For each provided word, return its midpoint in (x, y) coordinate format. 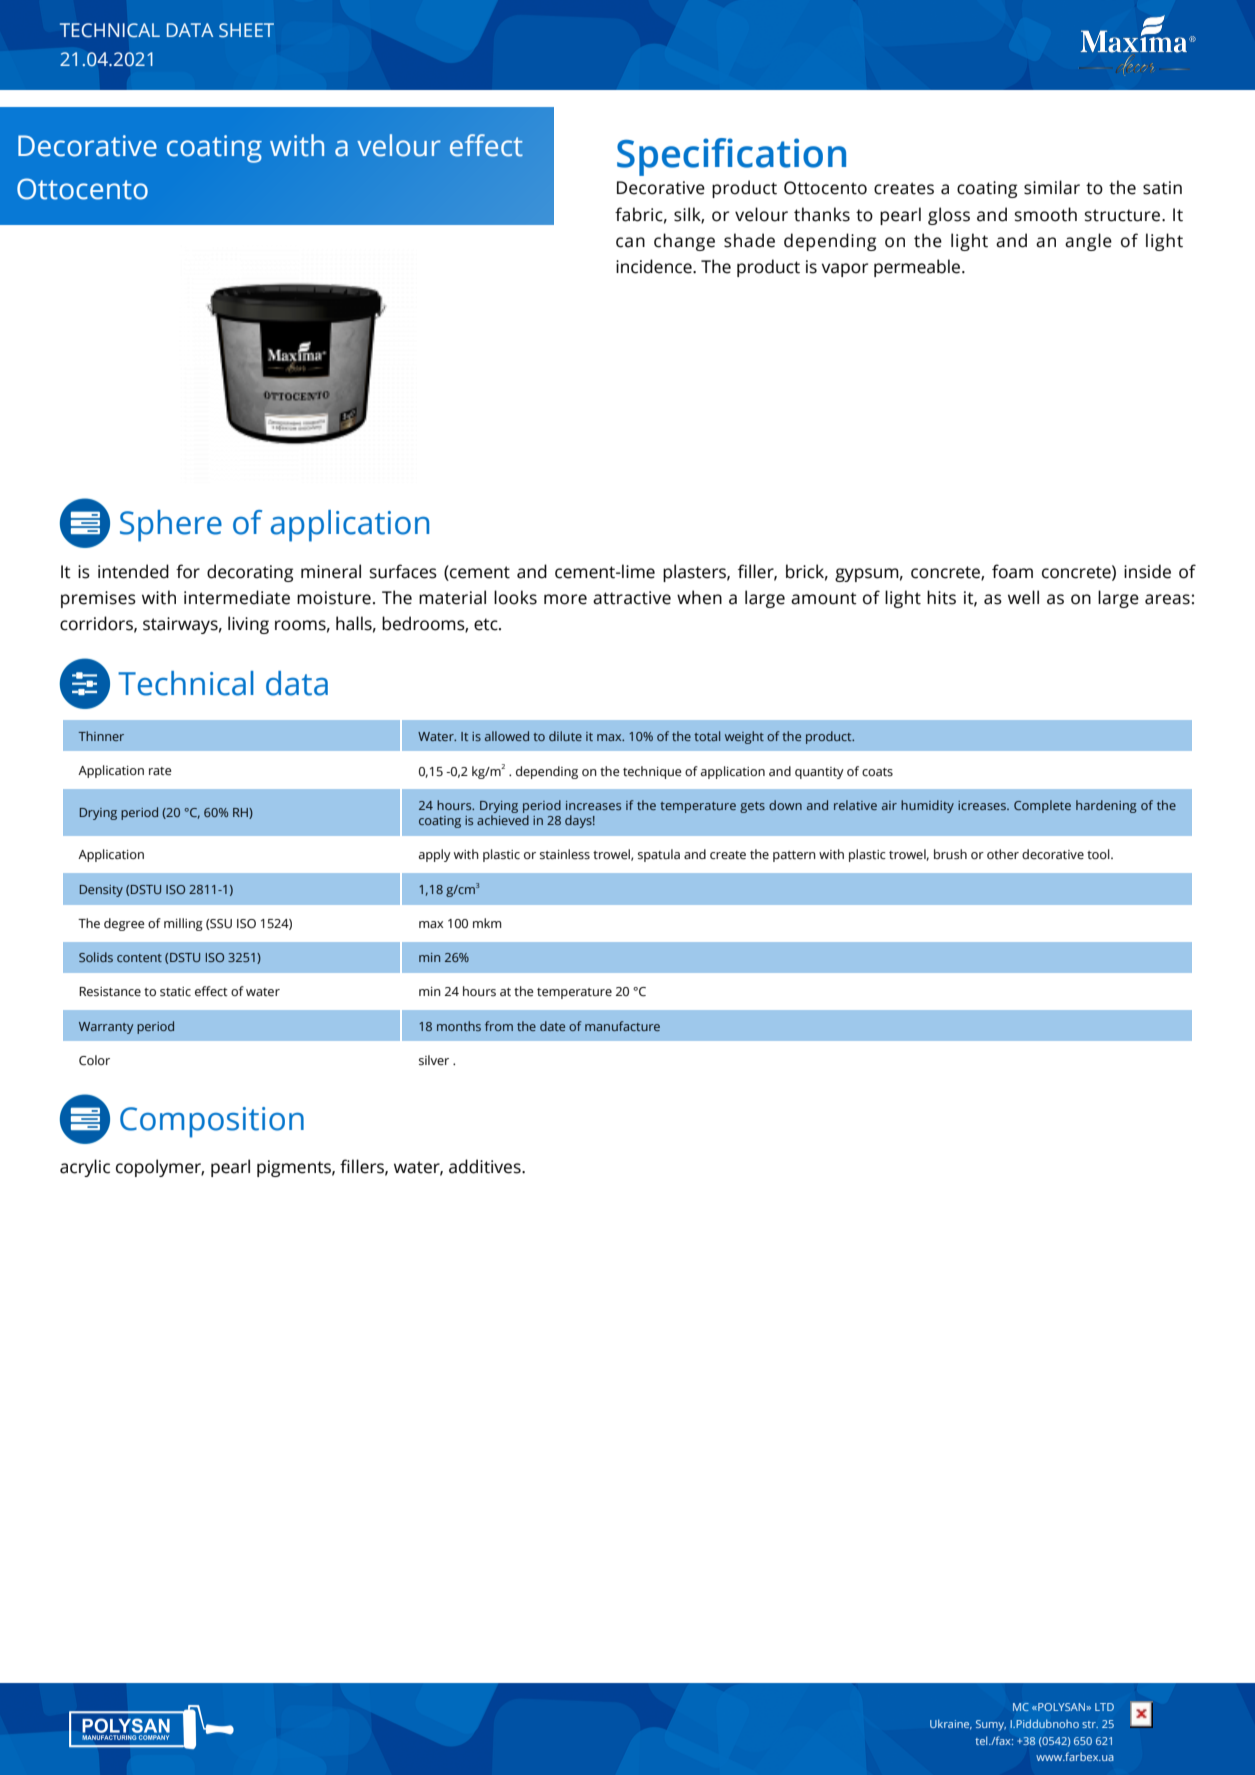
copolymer (160, 1168)
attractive (632, 598)
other (1003, 854)
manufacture (622, 1026)
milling (183, 924)
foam (1012, 571)
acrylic (85, 1168)
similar (1052, 187)
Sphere (171, 526)
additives (486, 1166)
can (630, 242)
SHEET (246, 30)
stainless (565, 854)
